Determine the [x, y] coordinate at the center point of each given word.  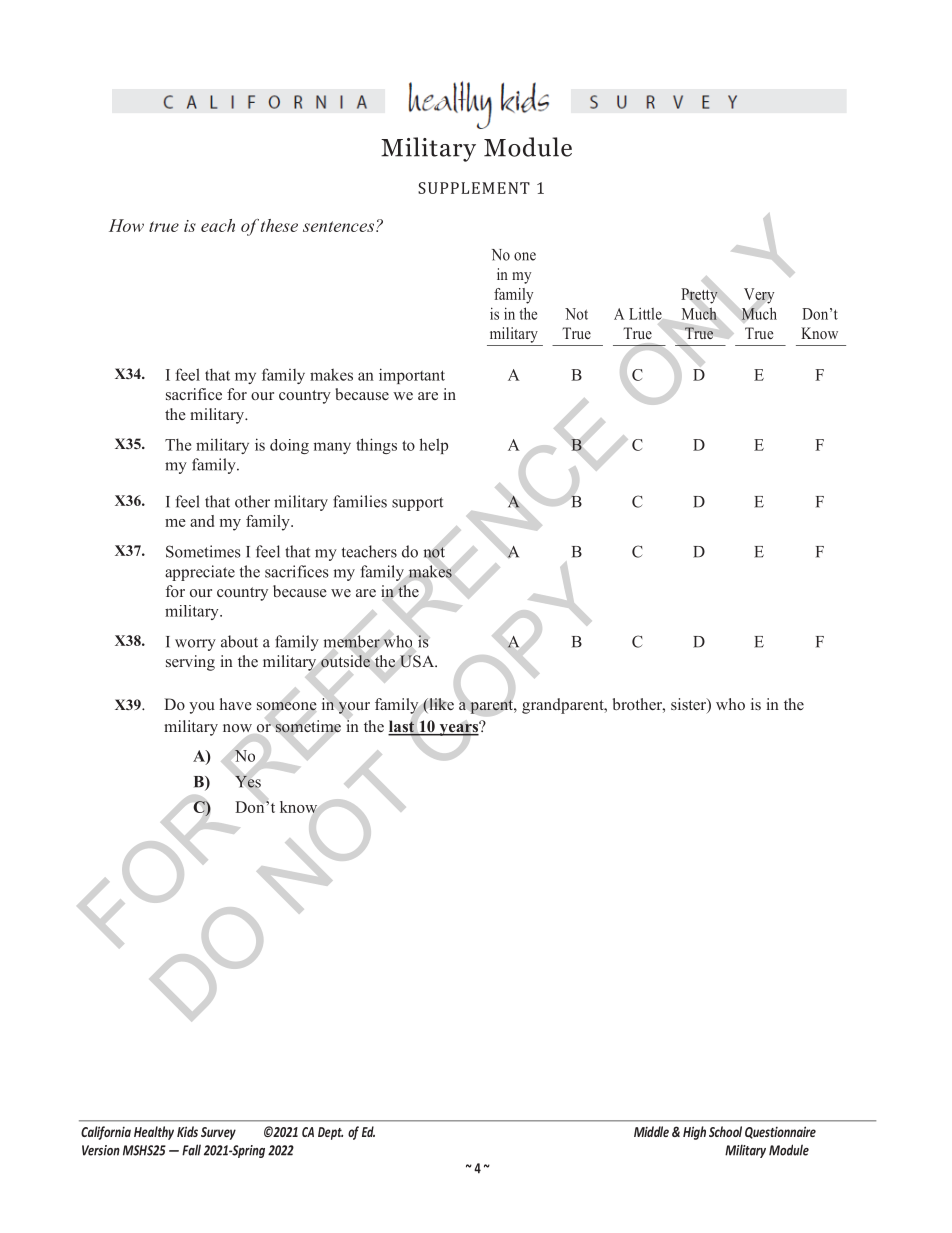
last [402, 727]
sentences [340, 226]
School [725, 1131]
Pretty [699, 296]
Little [645, 314]
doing [289, 446]
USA [418, 661]
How [126, 225]
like [440, 705]
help [433, 446]
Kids [187, 1131]
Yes [248, 782]
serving [190, 663]
